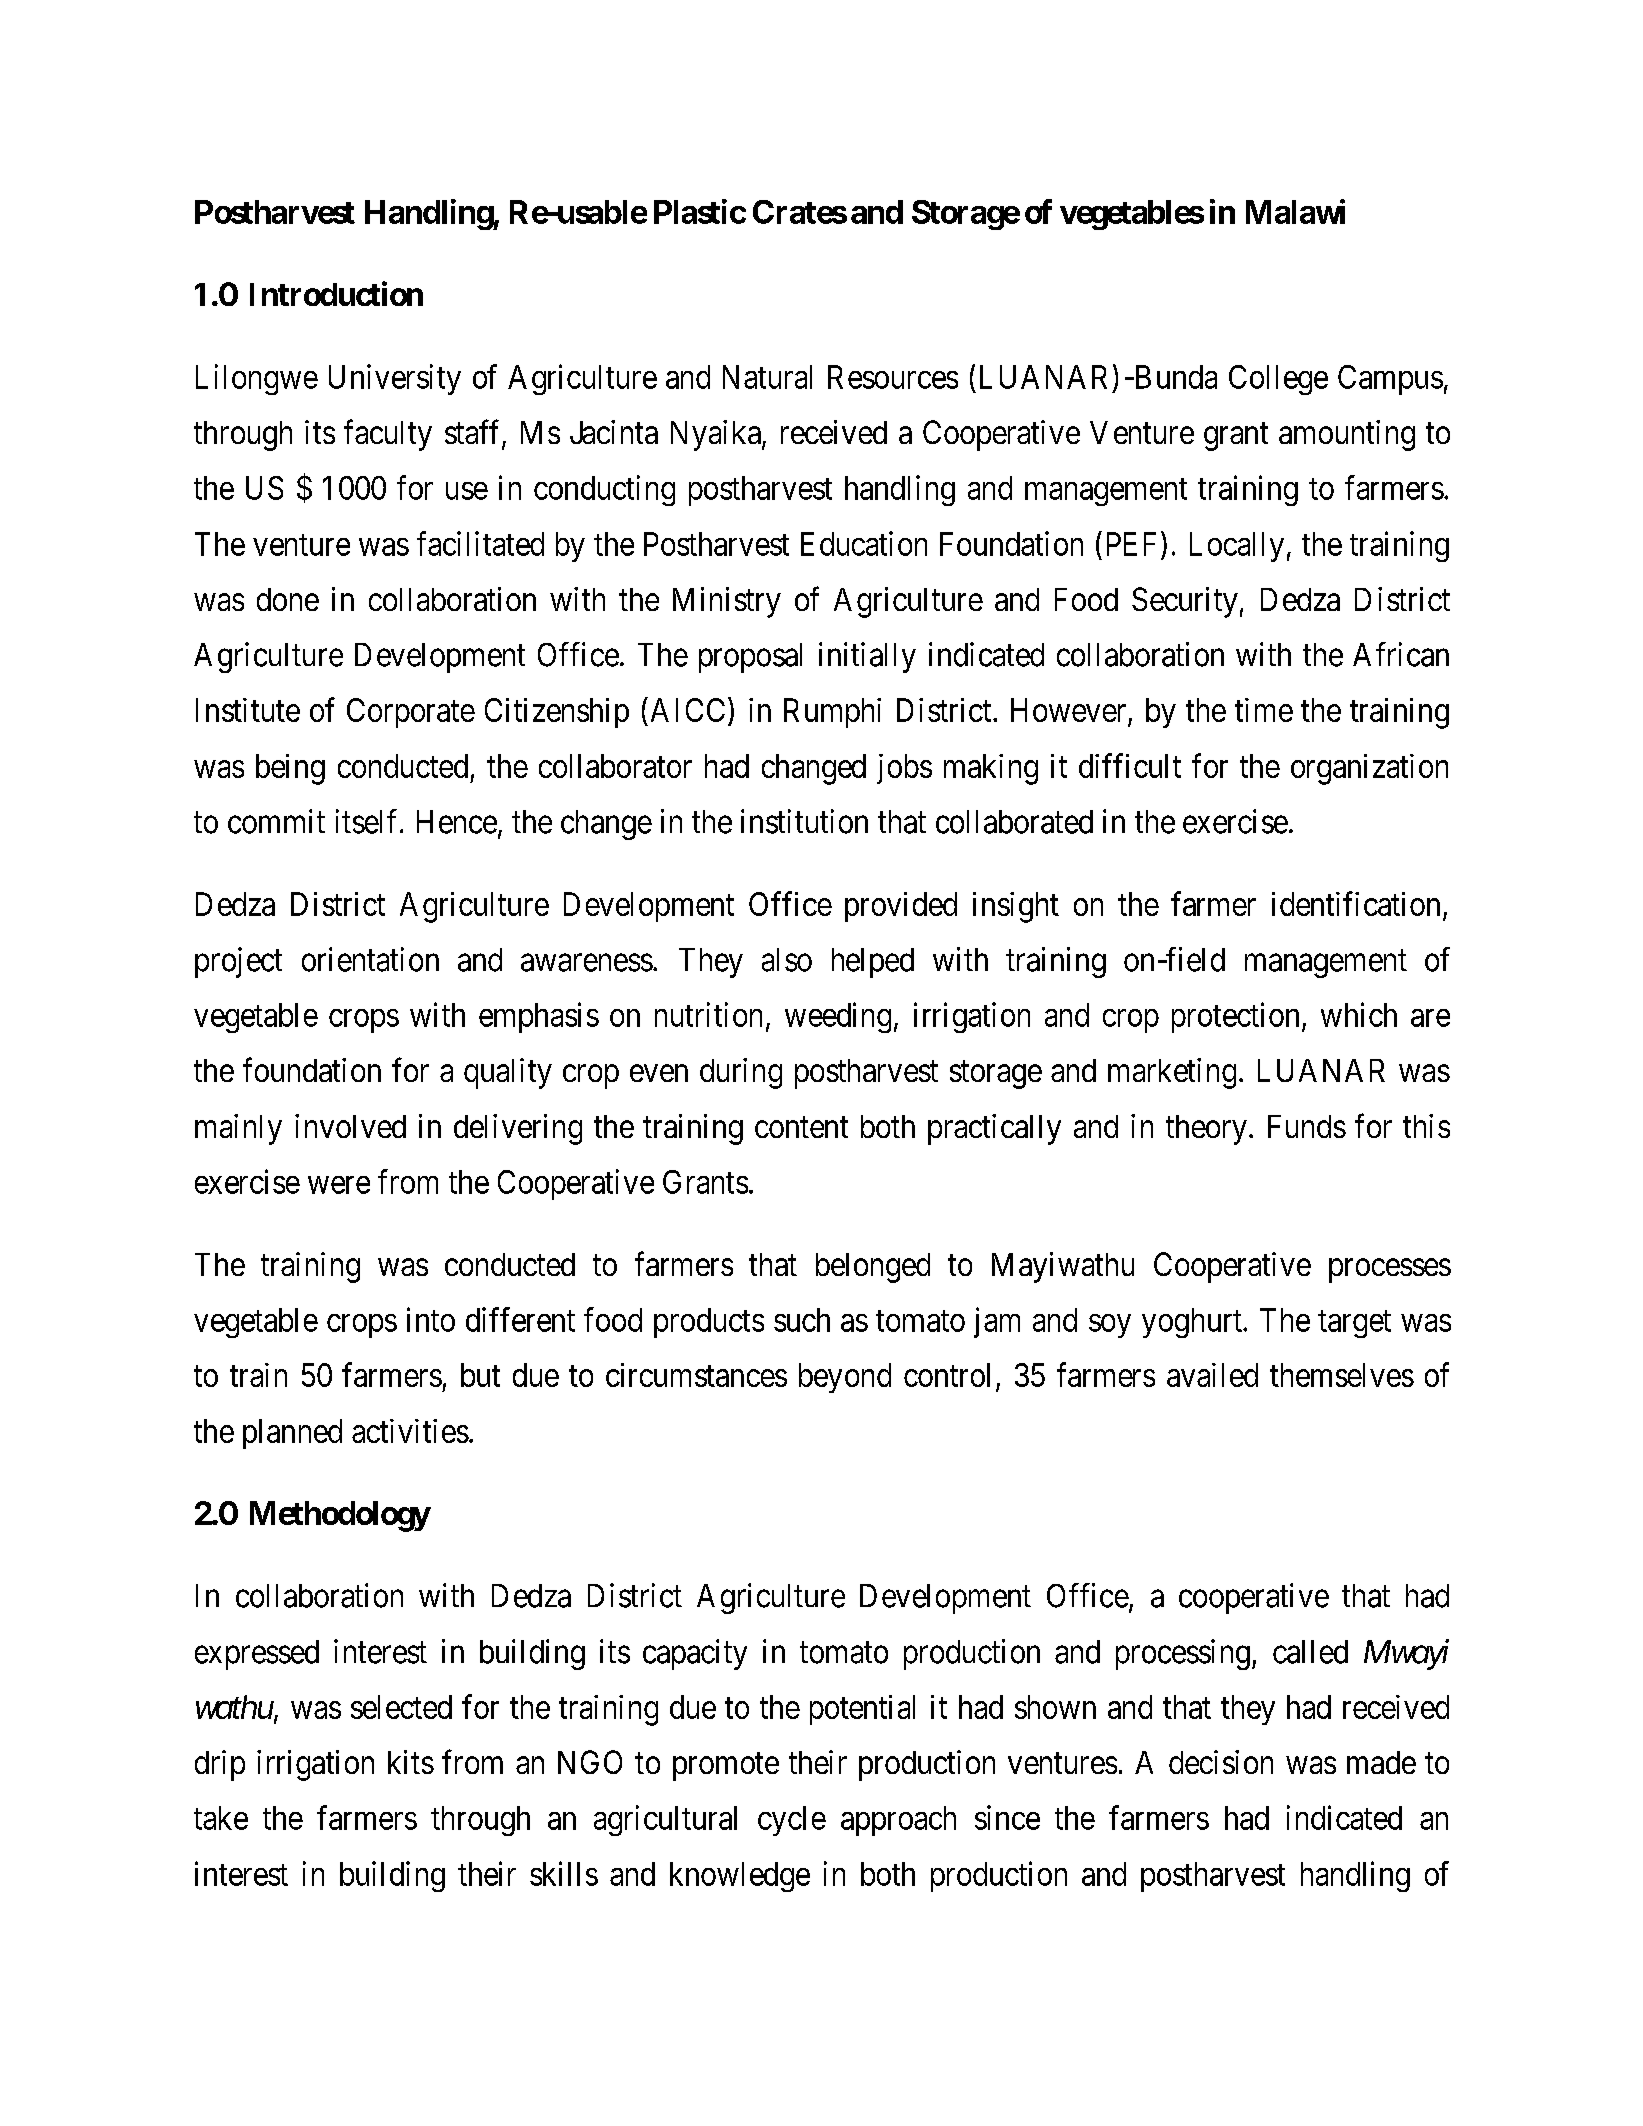 The image size is (1643, 2126). What do you see at coordinates (340, 1516) in the screenshot?
I see `Methodology` at bounding box center [340, 1516].
